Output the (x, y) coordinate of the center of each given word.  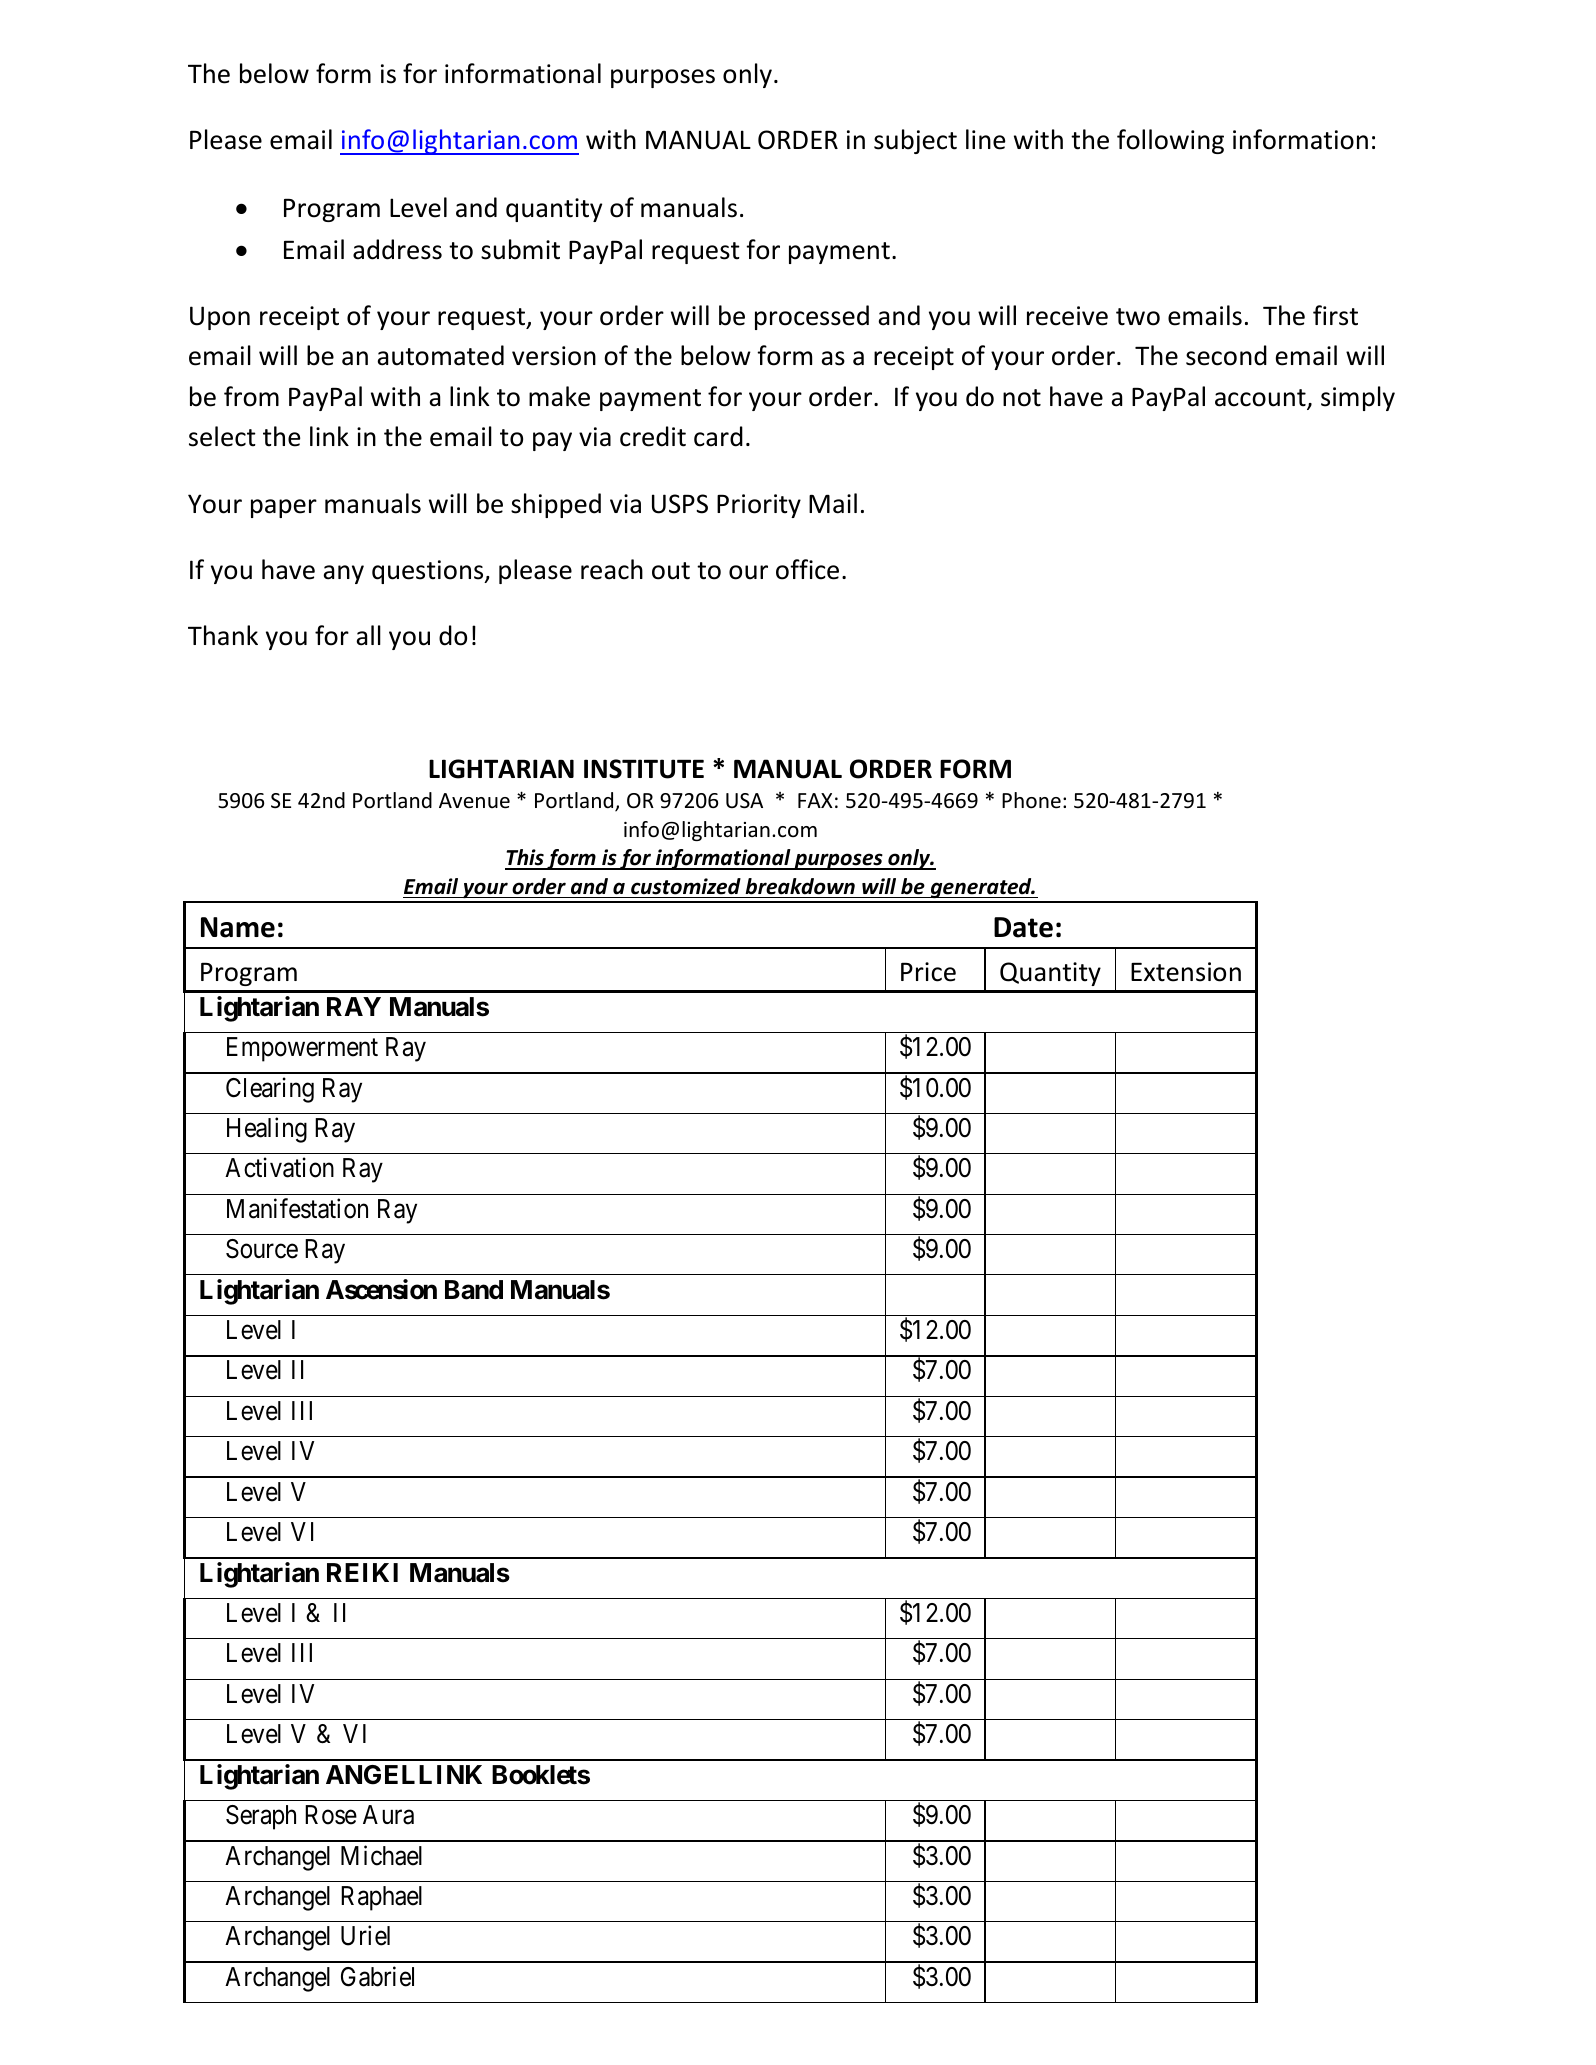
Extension (1186, 972)
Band (474, 1290)
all (368, 635)
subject (915, 141)
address (397, 249)
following (1170, 141)
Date (1023, 927)
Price (928, 972)
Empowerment (302, 1049)
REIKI (362, 1572)
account (1261, 399)
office (807, 569)
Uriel (365, 1936)
